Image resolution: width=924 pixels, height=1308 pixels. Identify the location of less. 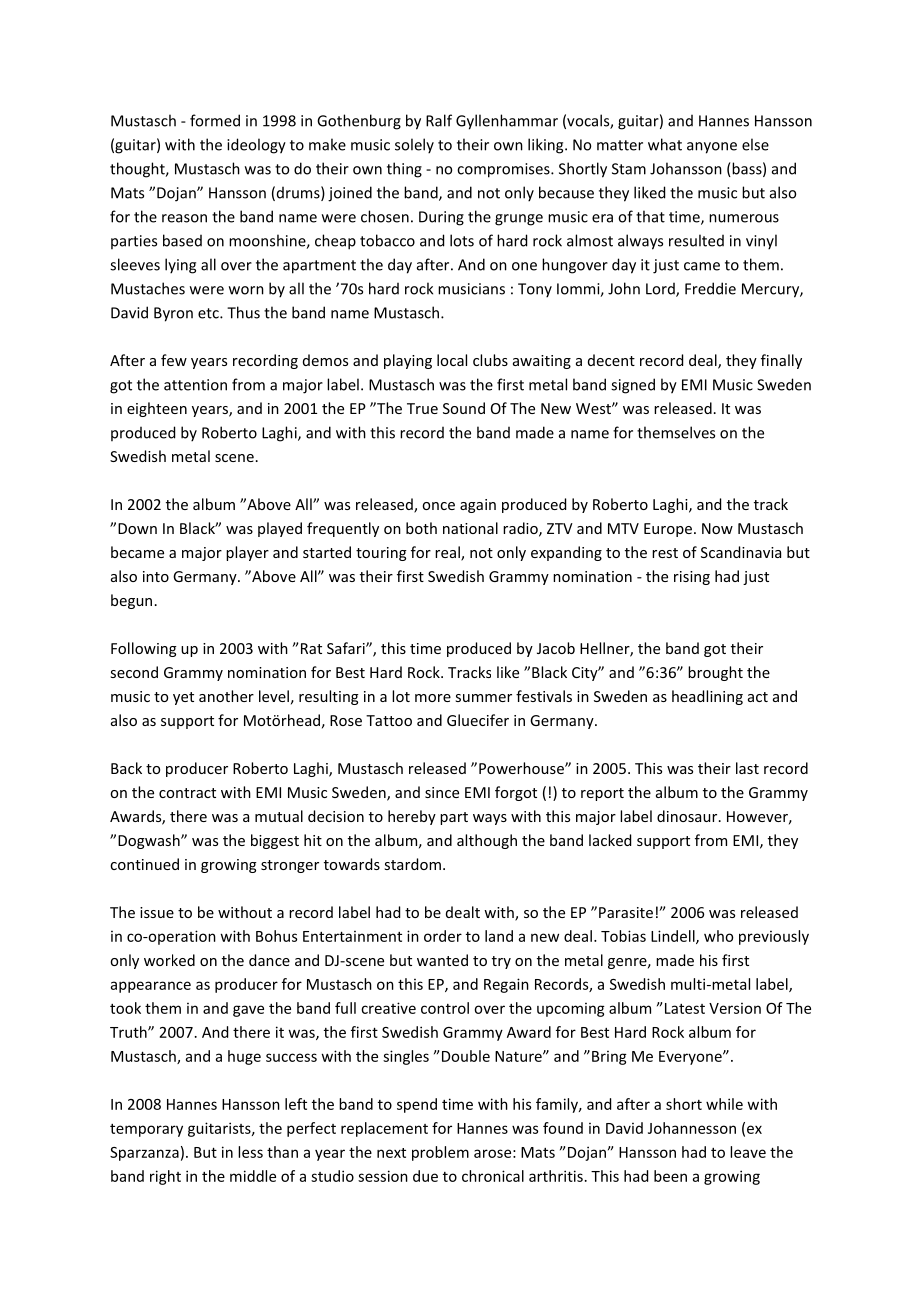
(250, 1152).
